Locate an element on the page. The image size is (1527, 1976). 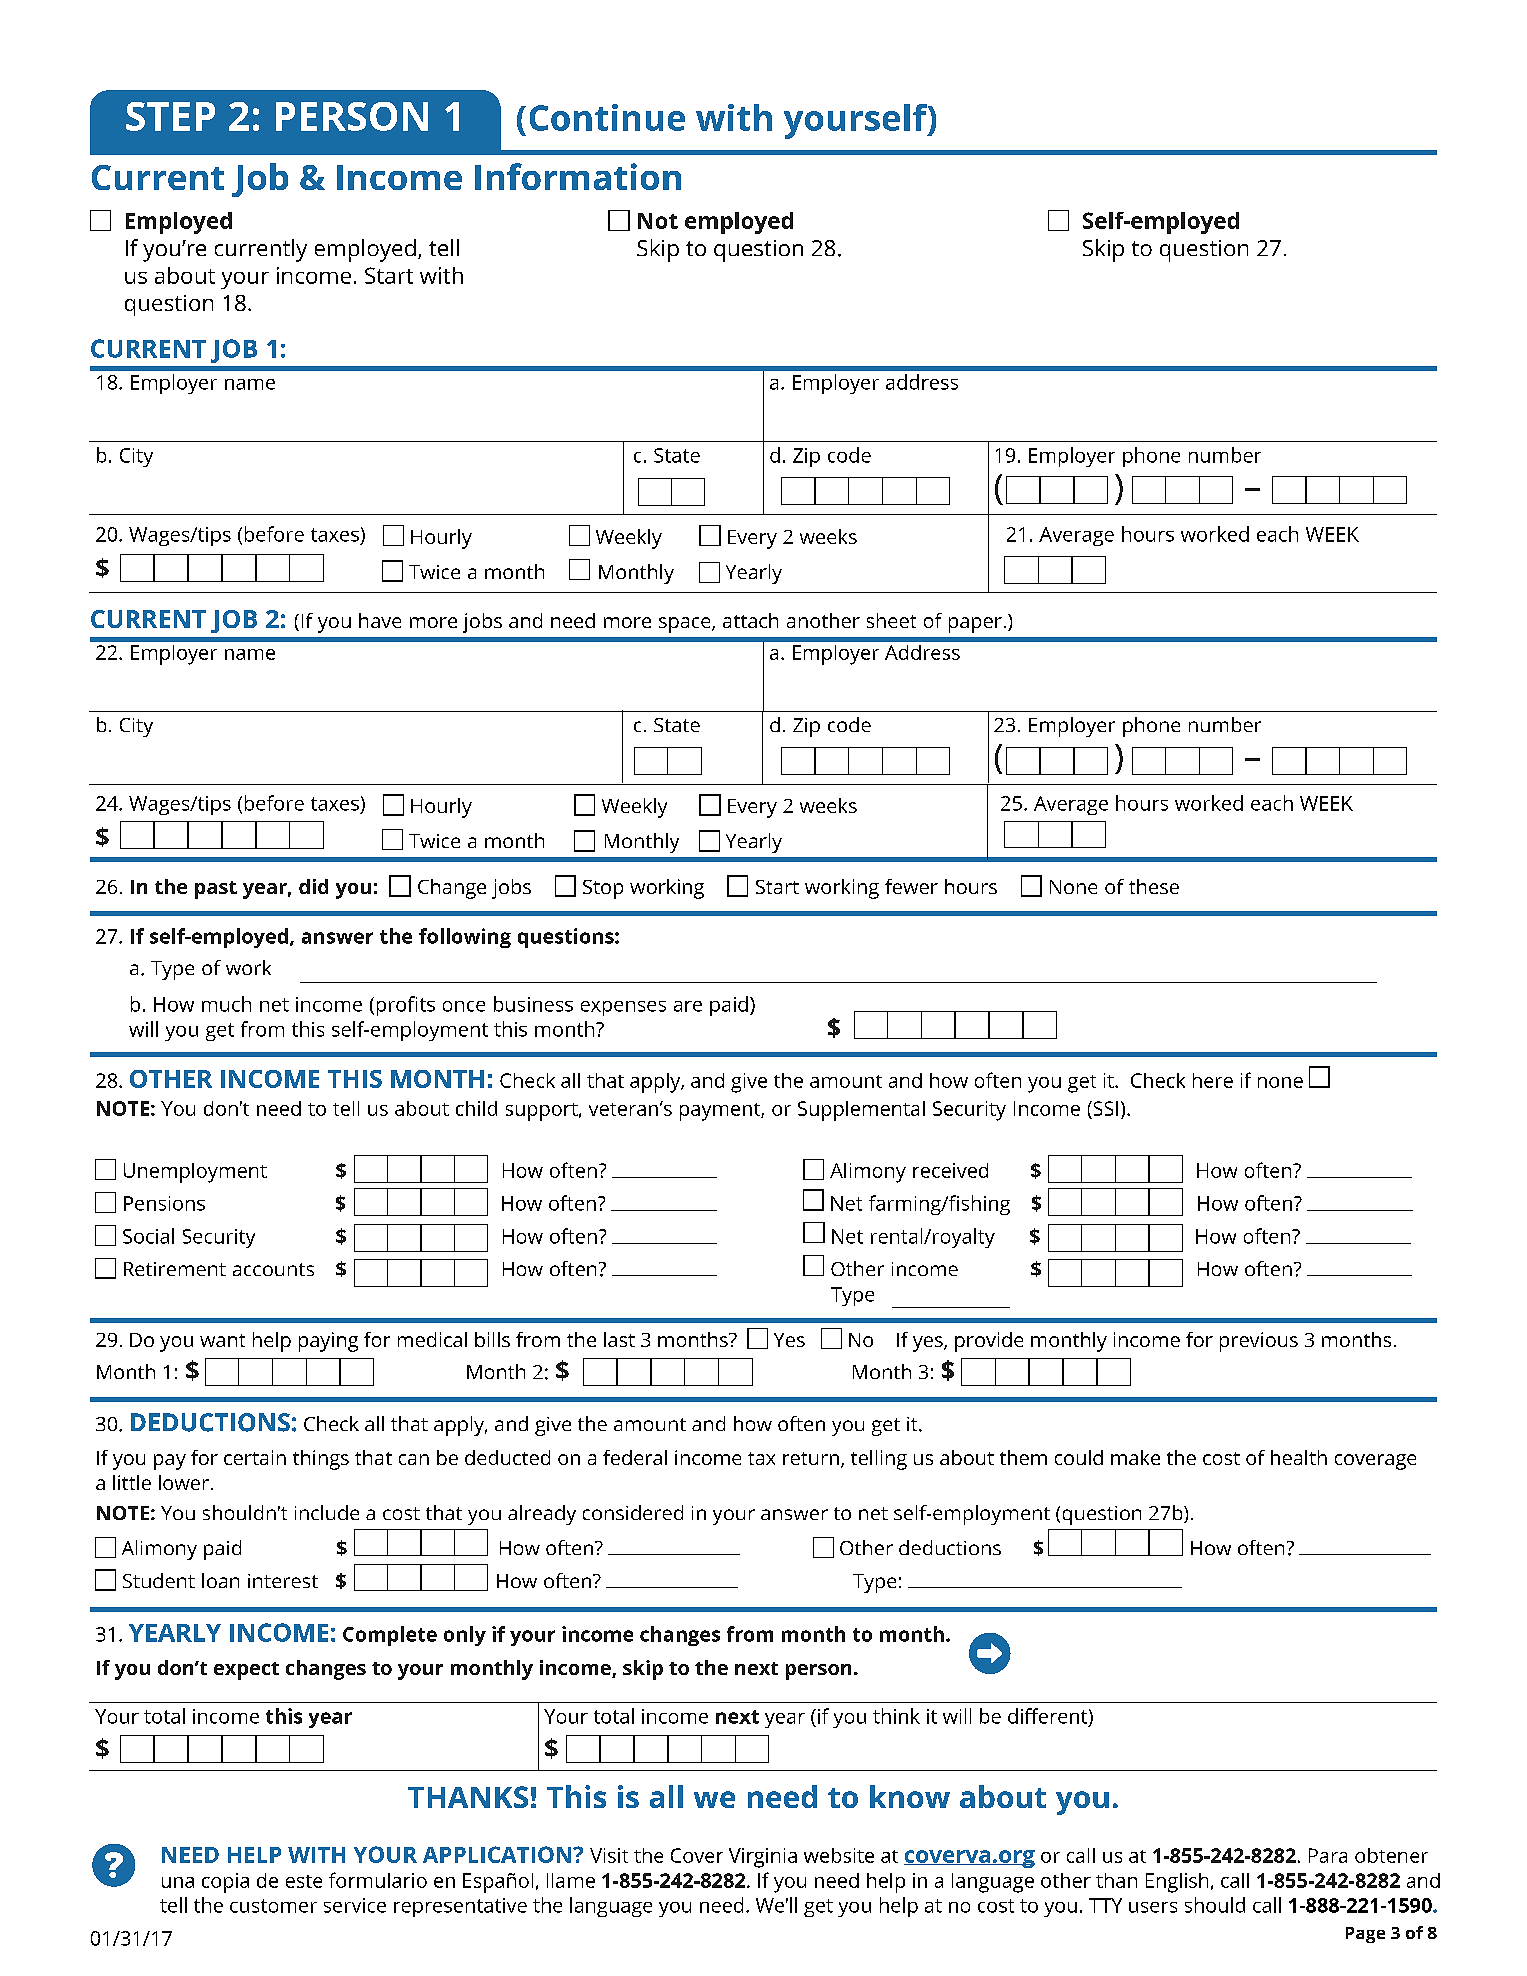
return is located at coordinates (811, 1458).
